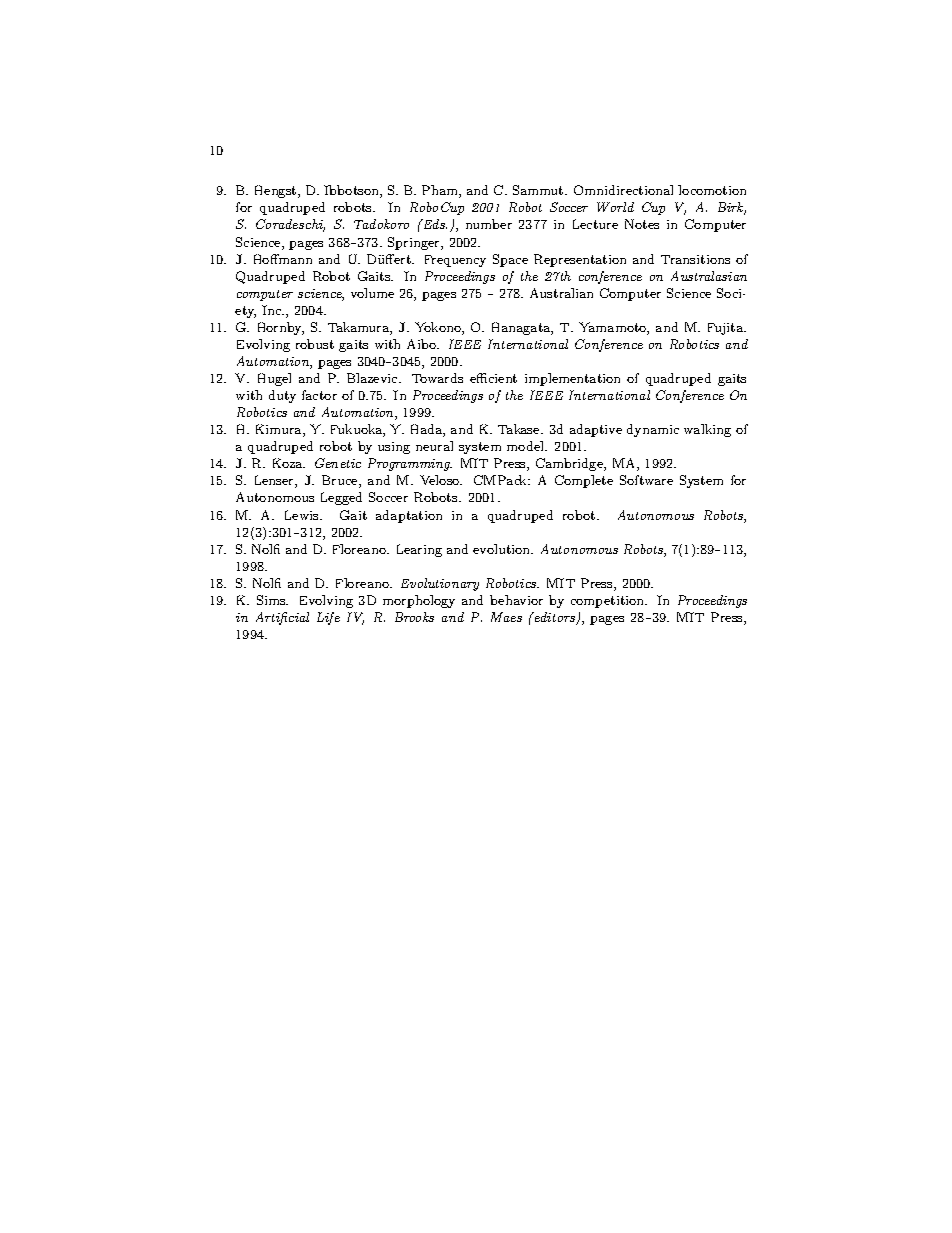 Image resolution: width=952 pixels, height=1233 pixels. I want to click on Eds, so click(434, 224).
